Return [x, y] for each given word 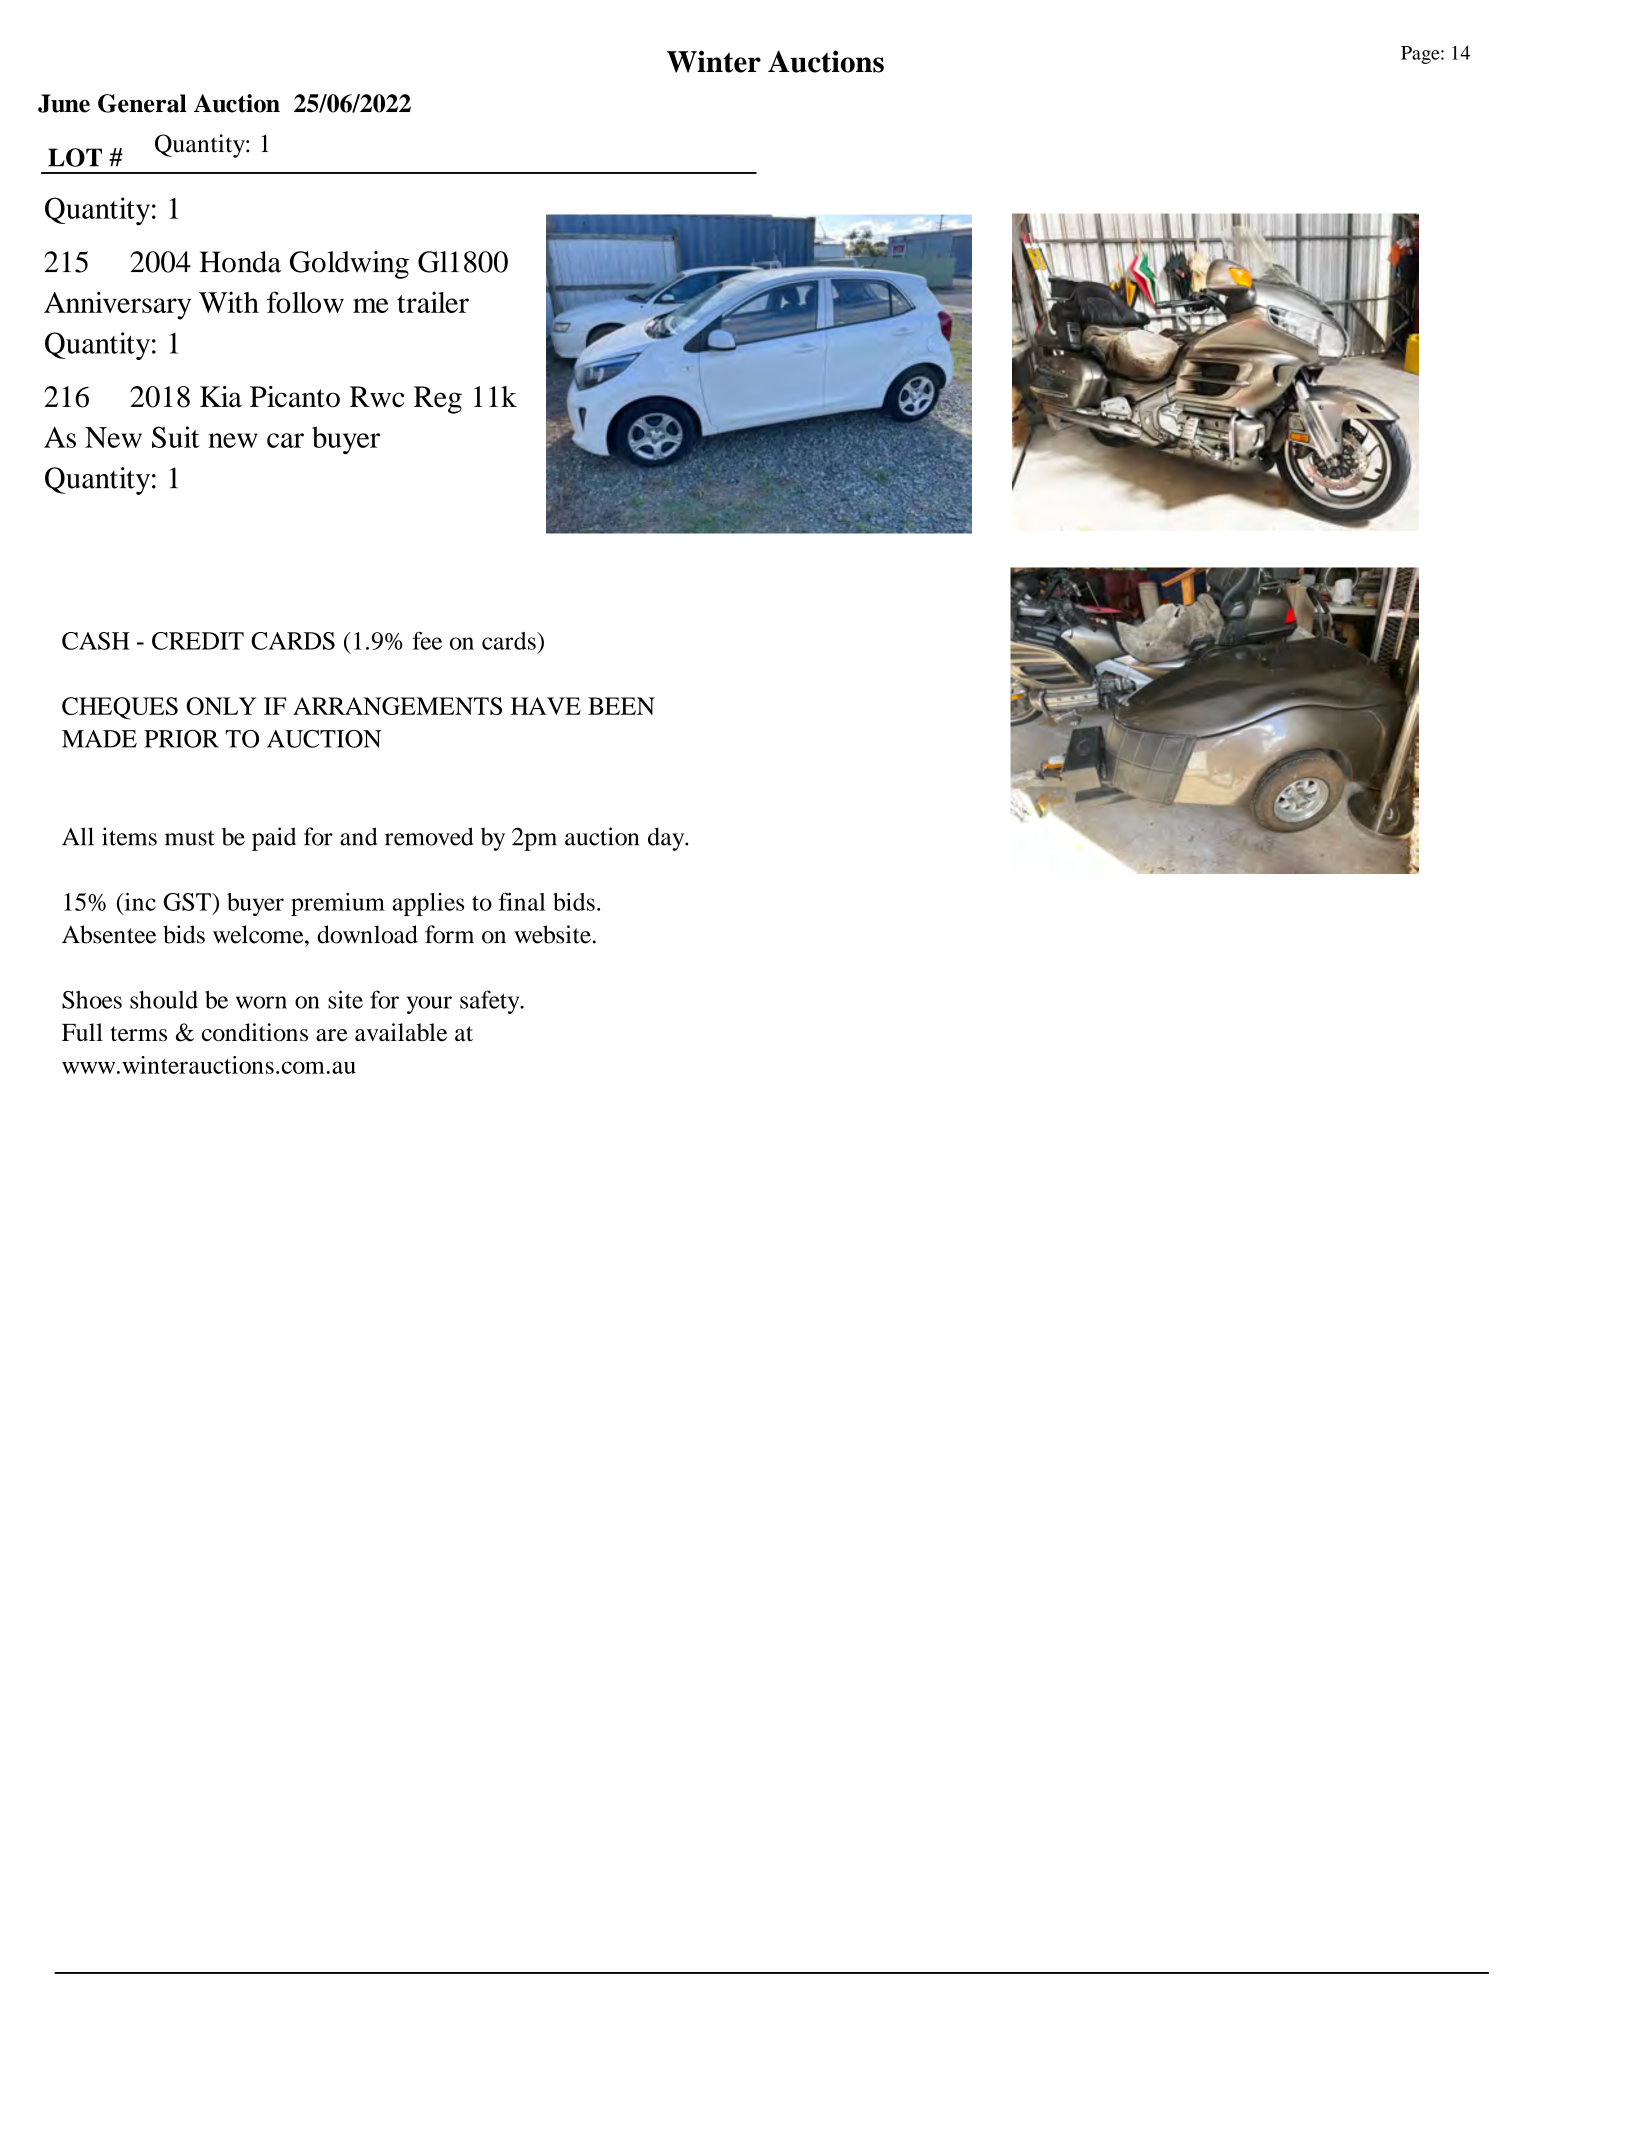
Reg [438, 400]
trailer [433, 302]
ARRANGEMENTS [397, 706]
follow [305, 302]
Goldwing [349, 265]
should [164, 1000]
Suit [175, 437]
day [667, 839]
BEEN [621, 706]
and [358, 836]
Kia [221, 397]
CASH [96, 641]
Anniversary [117, 305]
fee [427, 640]
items [129, 836]
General [142, 103]
